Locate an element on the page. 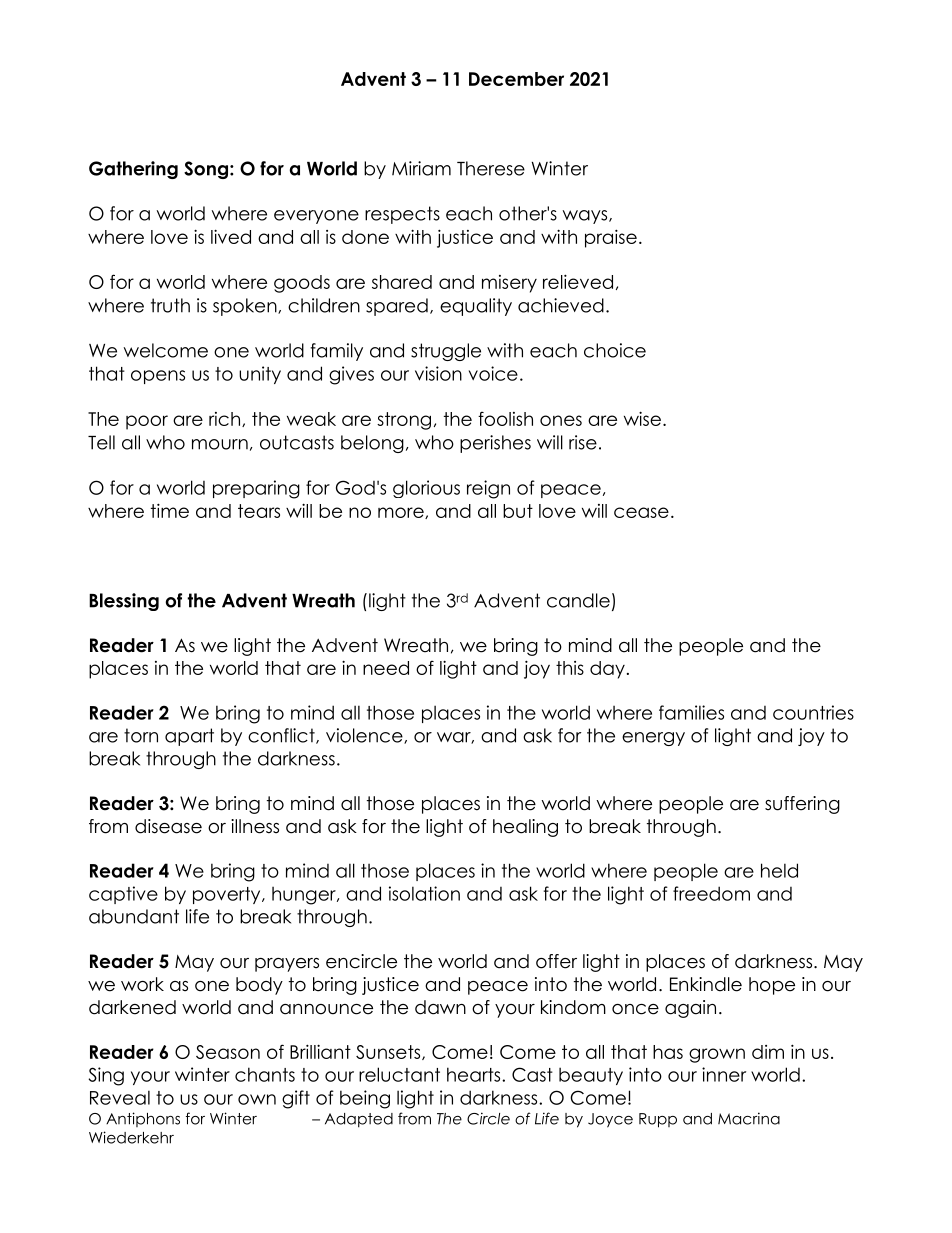 The height and width of the page is (1233, 952). held is located at coordinates (779, 870).
